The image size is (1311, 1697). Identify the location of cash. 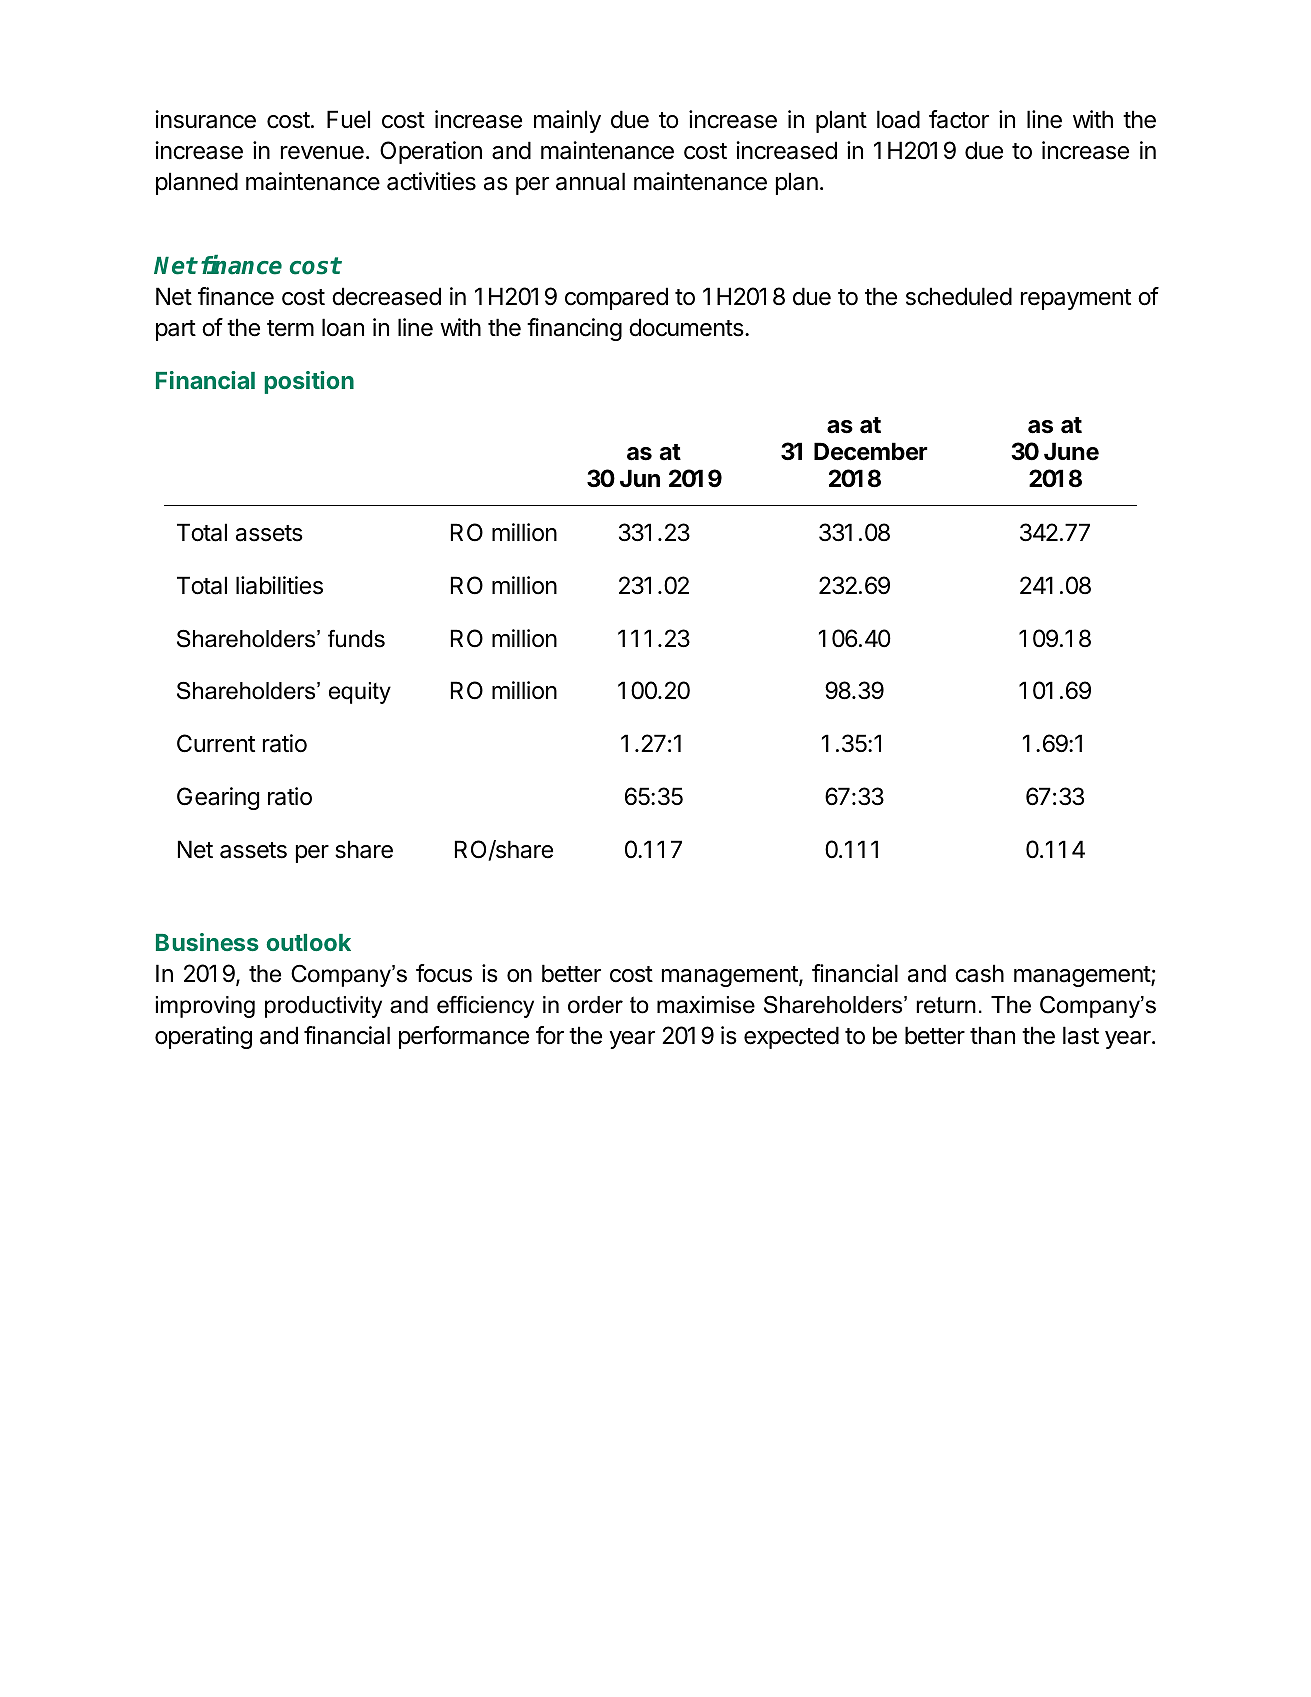
(979, 973).
